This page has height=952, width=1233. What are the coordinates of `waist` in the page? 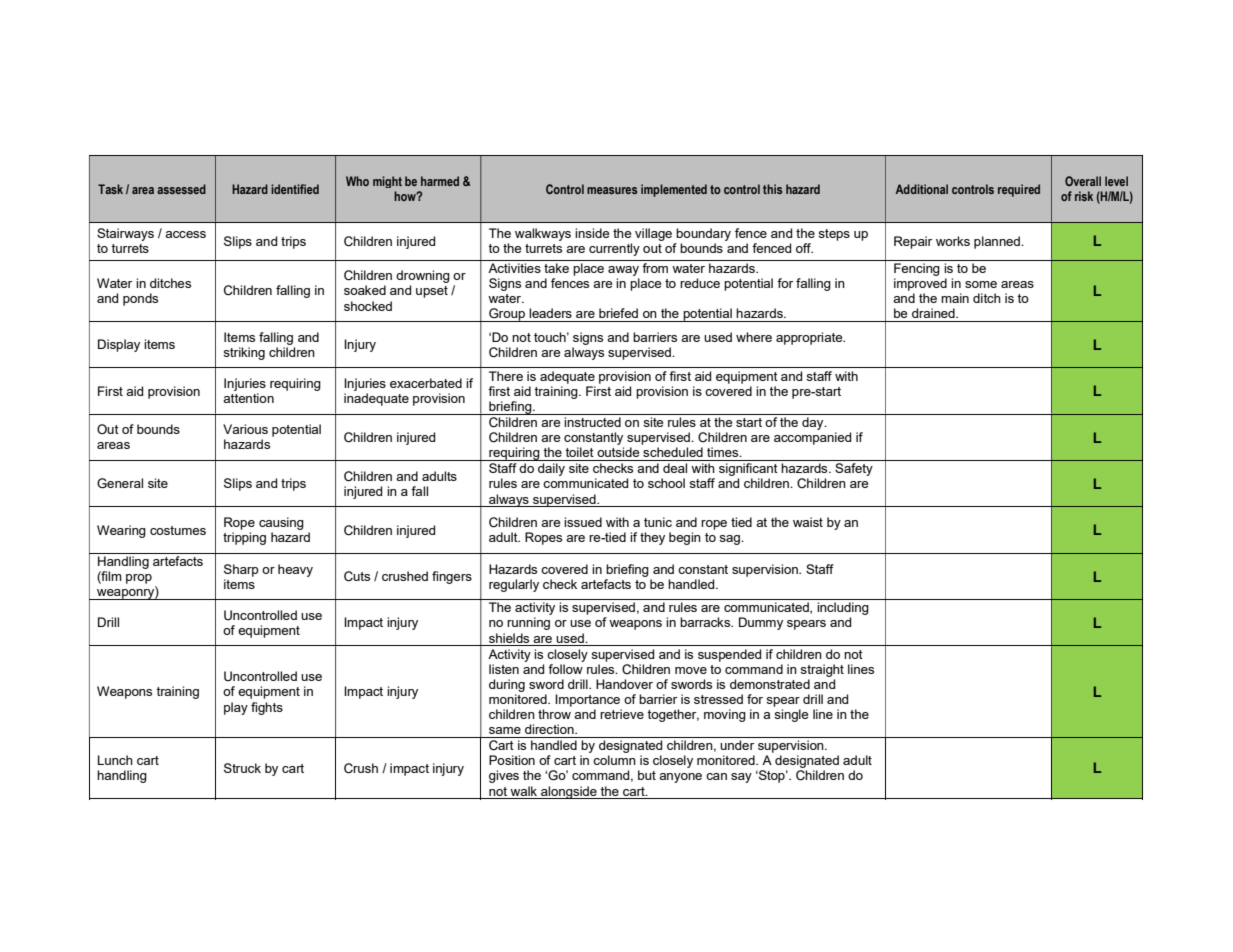 It's located at (808, 522).
